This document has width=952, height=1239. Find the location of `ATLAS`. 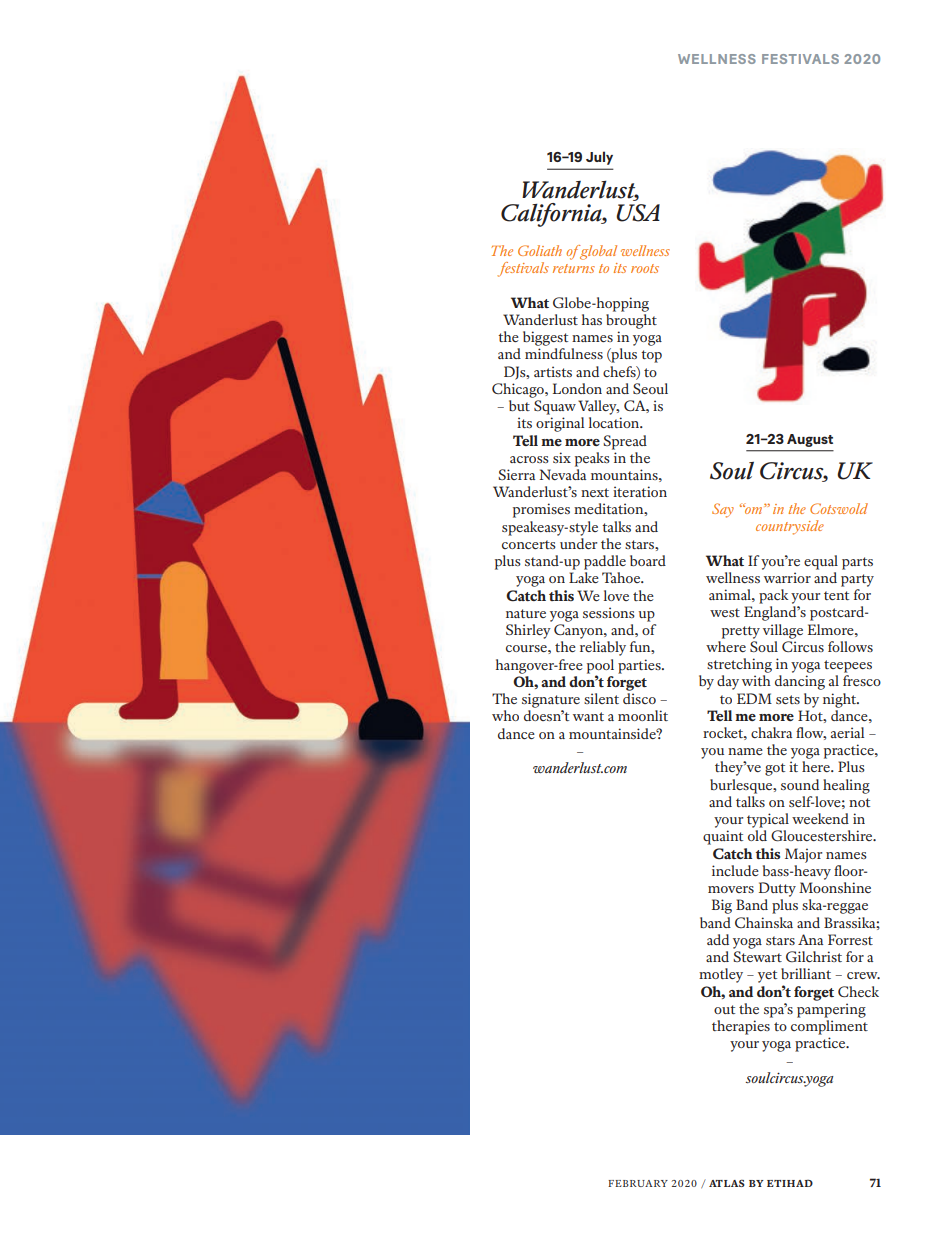

ATLAS is located at coordinates (727, 1183).
